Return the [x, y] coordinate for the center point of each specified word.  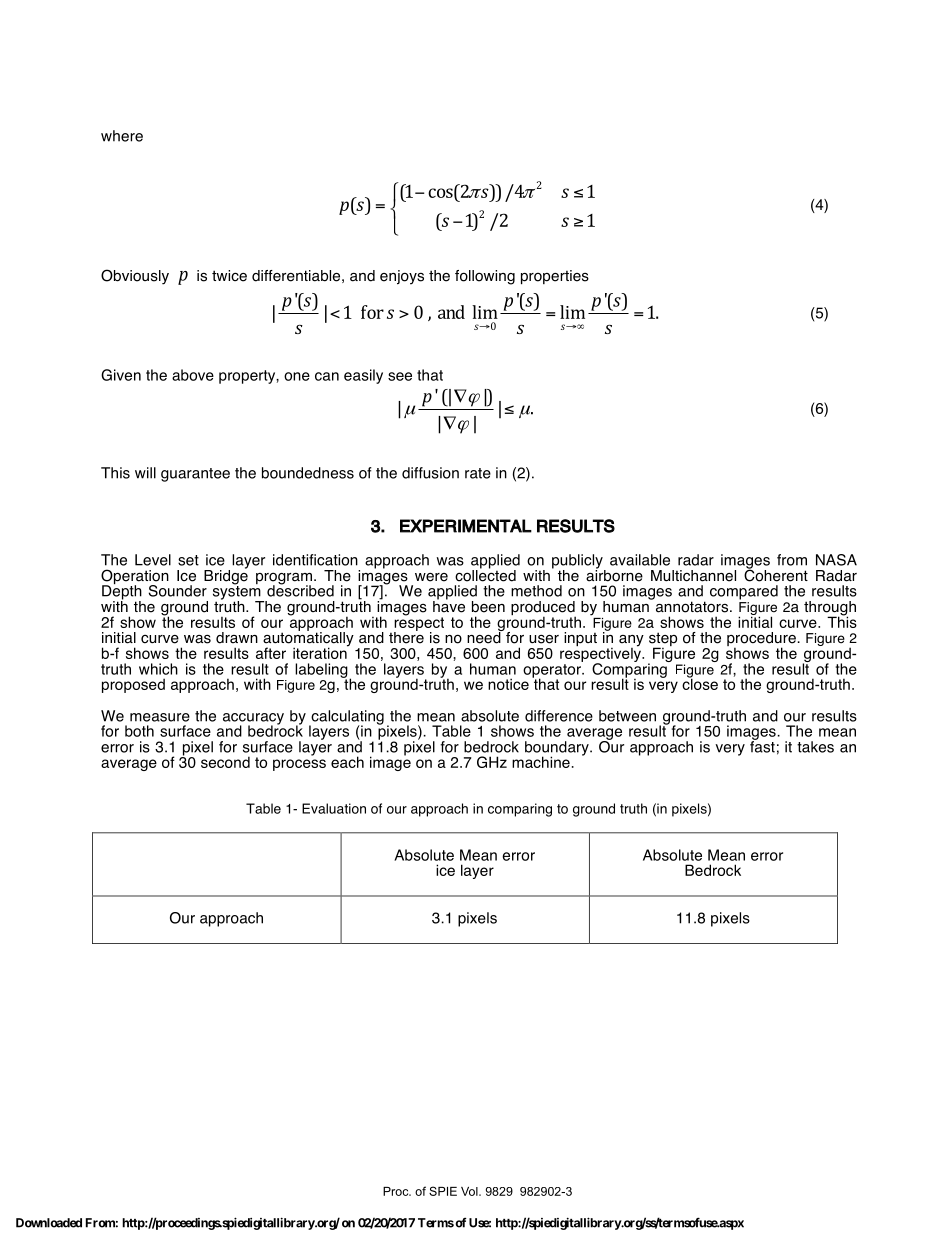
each [347, 762]
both [139, 731]
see [400, 376]
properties [555, 277]
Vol [470, 1191]
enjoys [402, 277]
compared [744, 592]
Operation [135, 578]
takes [815, 747]
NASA [836, 560]
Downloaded [49, 1223]
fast [762, 746]
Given [121, 375]
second [225, 762]
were [431, 577]
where [122, 136]
